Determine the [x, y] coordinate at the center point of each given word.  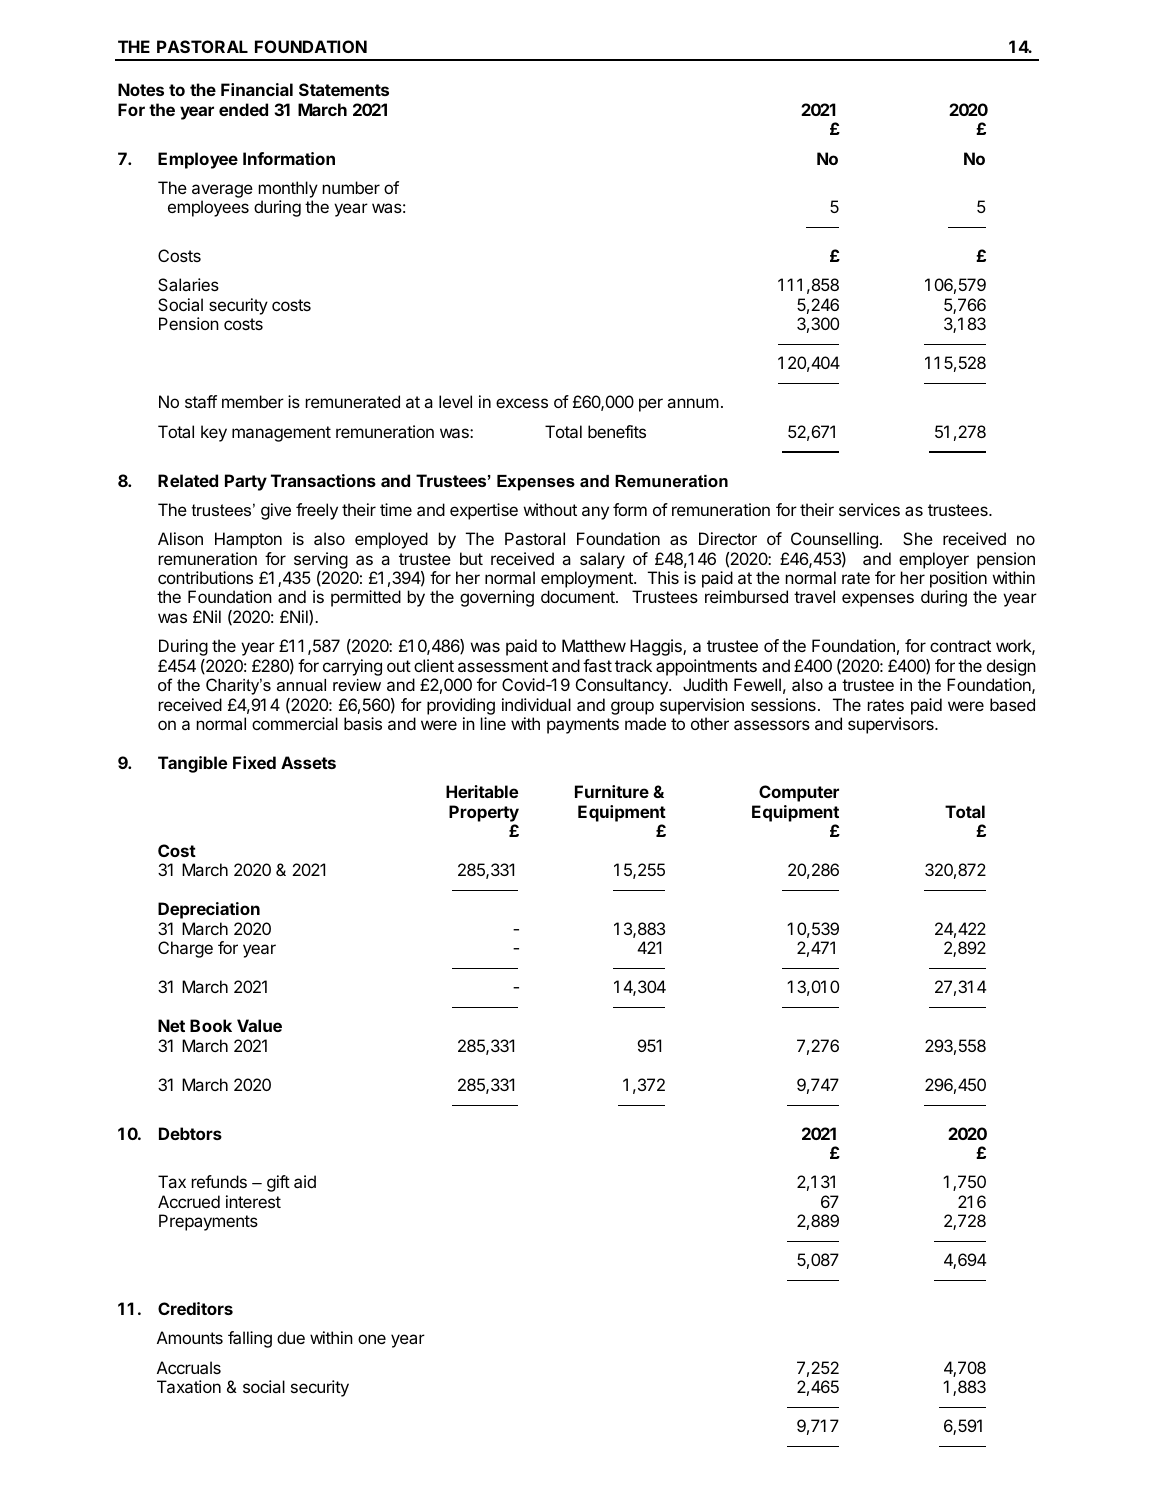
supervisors [892, 725]
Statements [344, 89]
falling [250, 1339]
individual [536, 704]
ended [243, 109]
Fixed [254, 762]
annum [693, 403]
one [372, 1339]
